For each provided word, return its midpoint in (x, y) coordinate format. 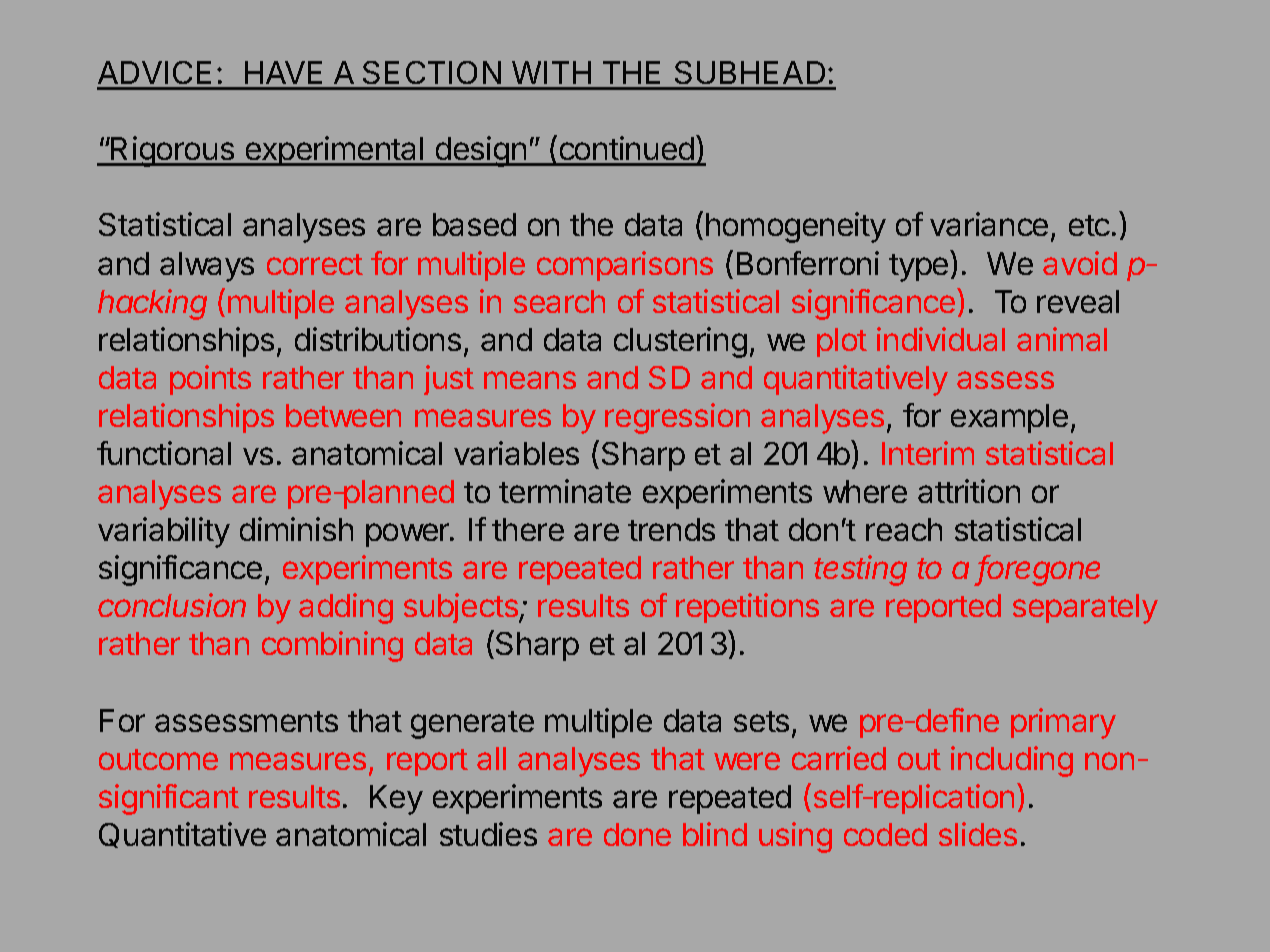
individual (941, 339)
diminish (296, 529)
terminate (565, 491)
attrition (969, 491)
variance (989, 224)
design (480, 151)
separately (1085, 609)
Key (396, 800)
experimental (334, 151)
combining (332, 646)
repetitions (747, 608)
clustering (680, 342)
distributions (378, 339)
